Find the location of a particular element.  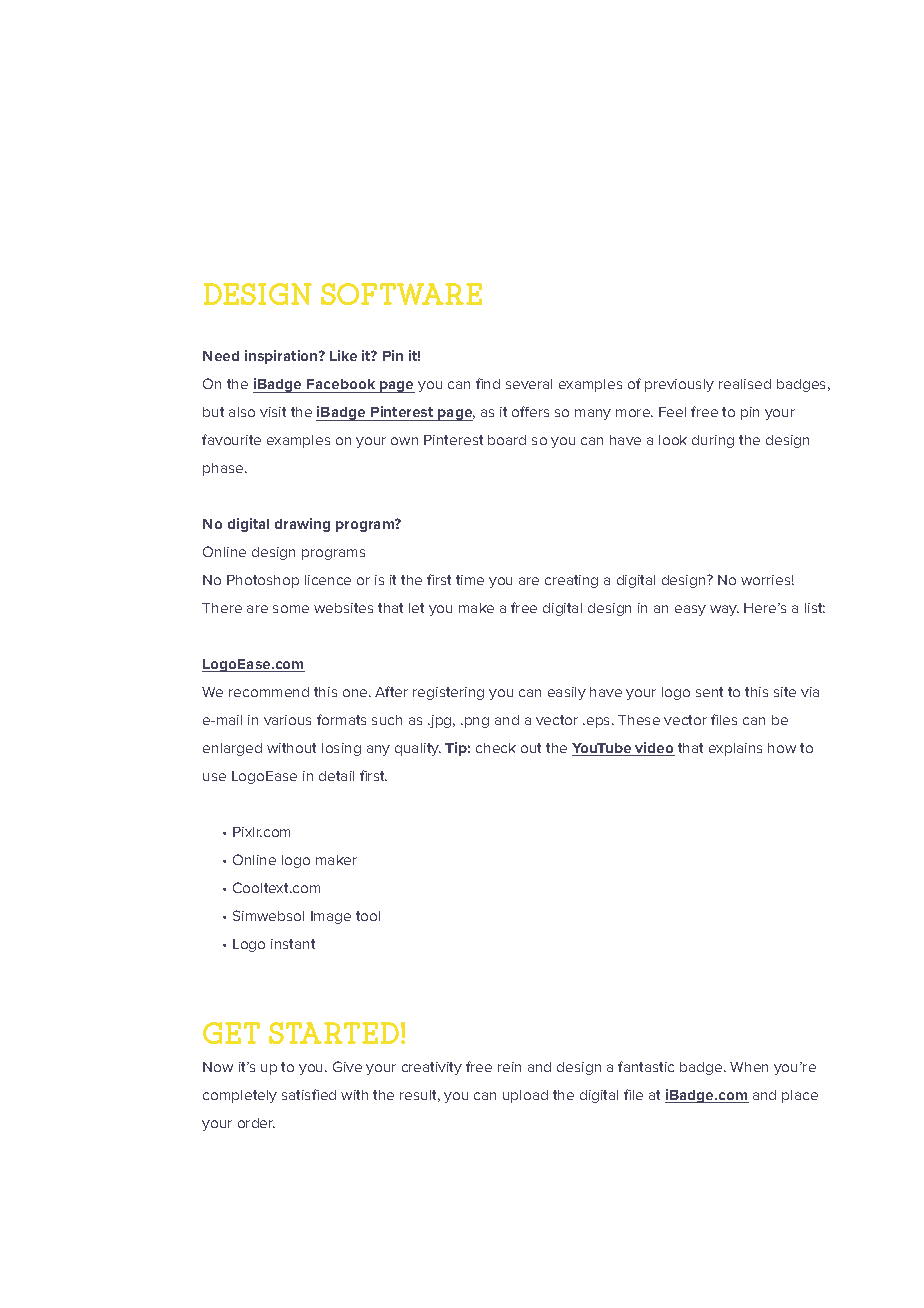

upload is located at coordinates (525, 1096).
